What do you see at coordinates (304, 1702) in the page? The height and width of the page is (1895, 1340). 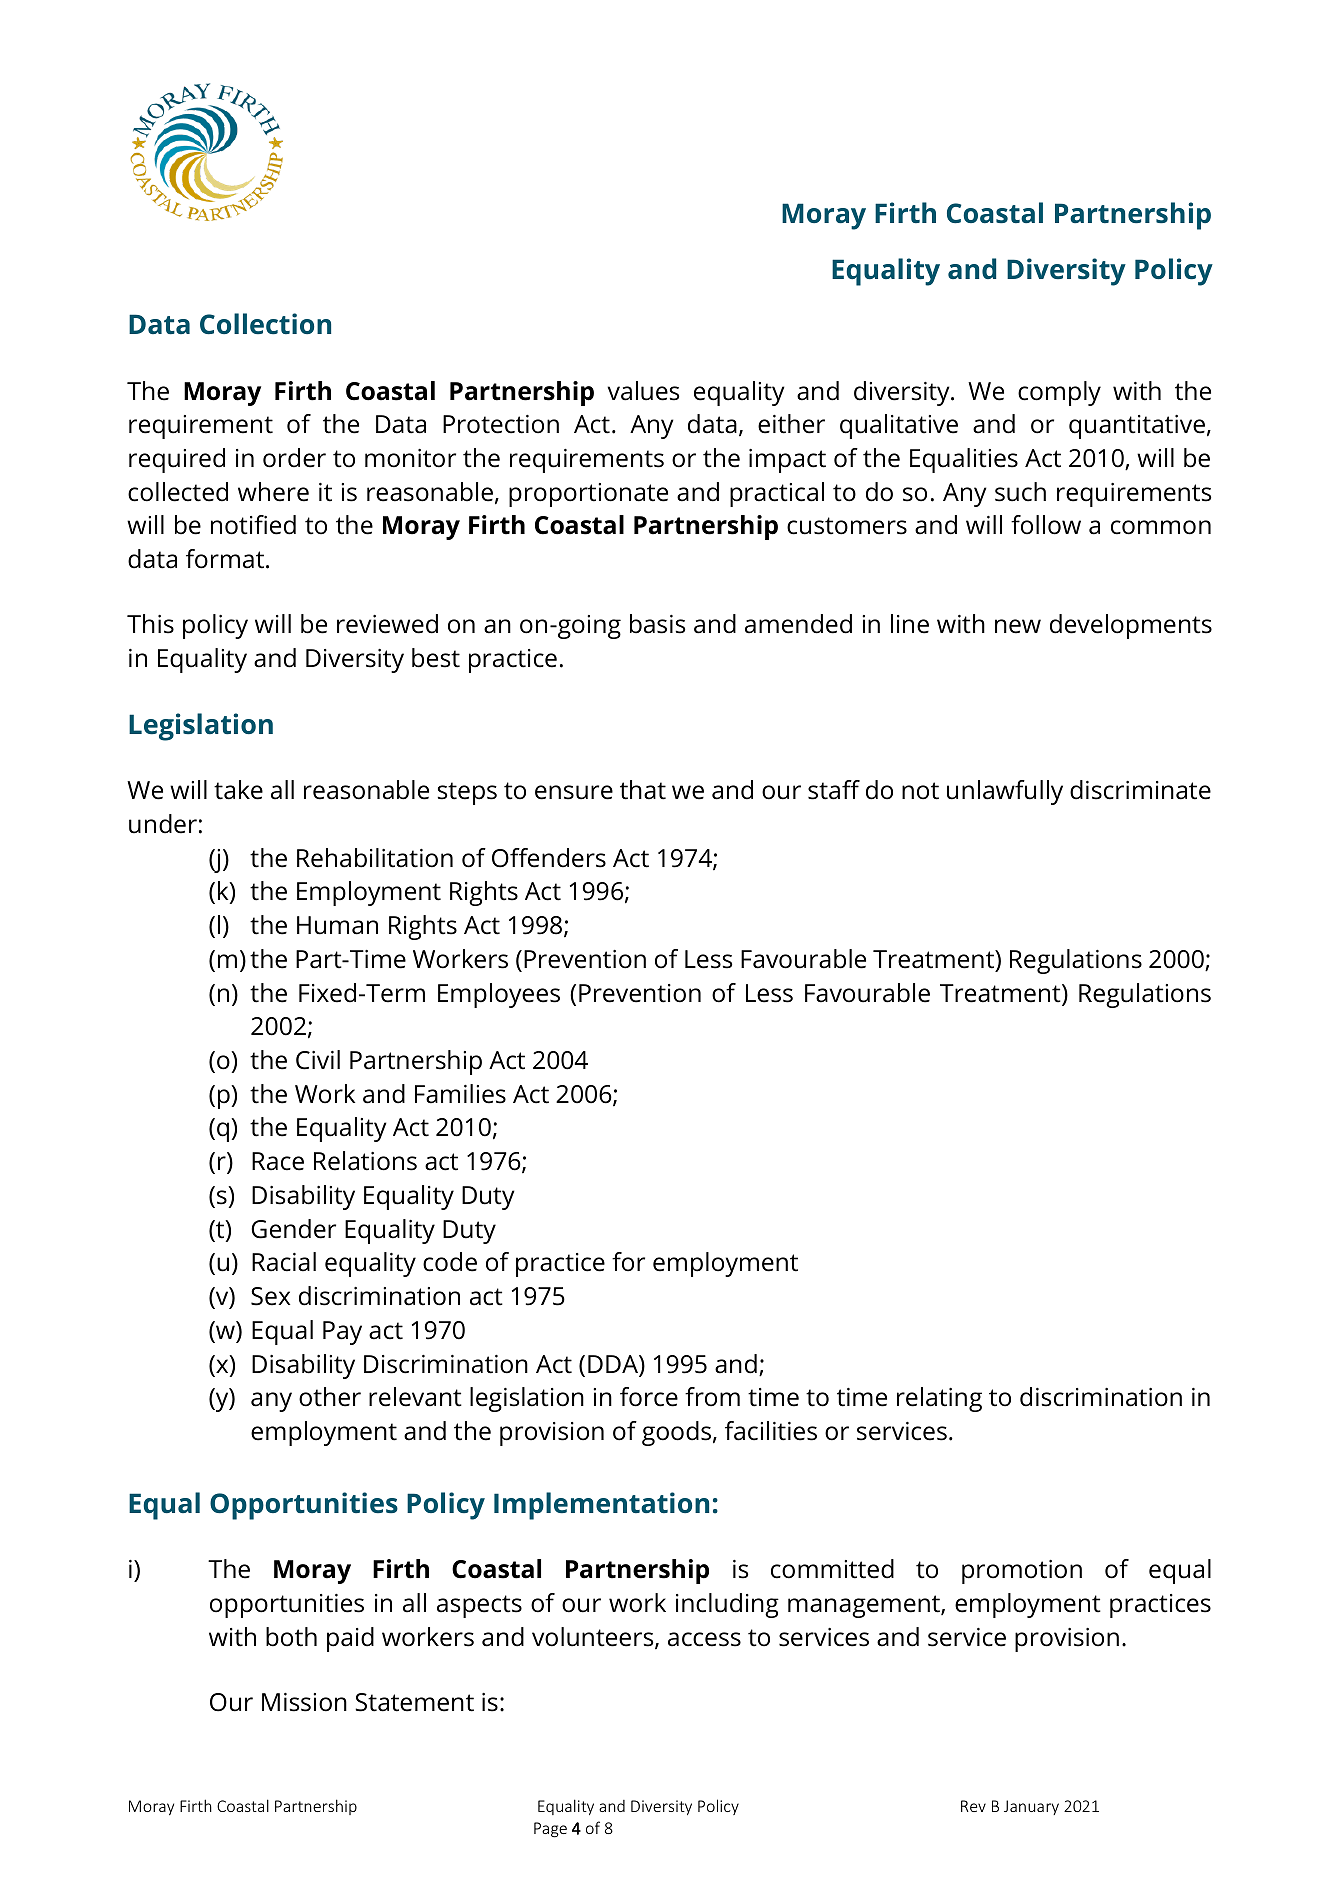 I see `Mission` at bounding box center [304, 1702].
